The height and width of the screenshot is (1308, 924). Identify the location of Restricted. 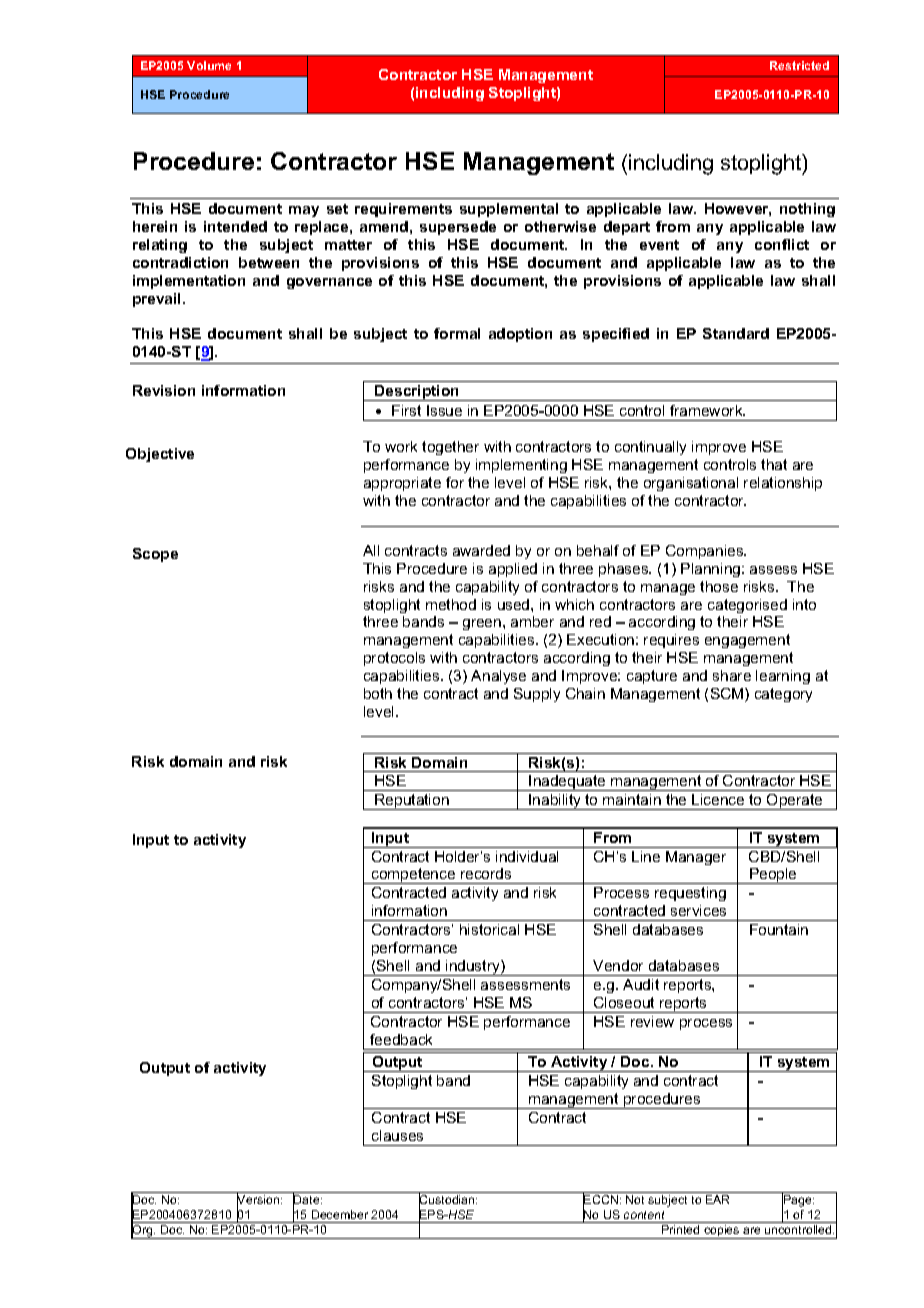
(799, 65).
